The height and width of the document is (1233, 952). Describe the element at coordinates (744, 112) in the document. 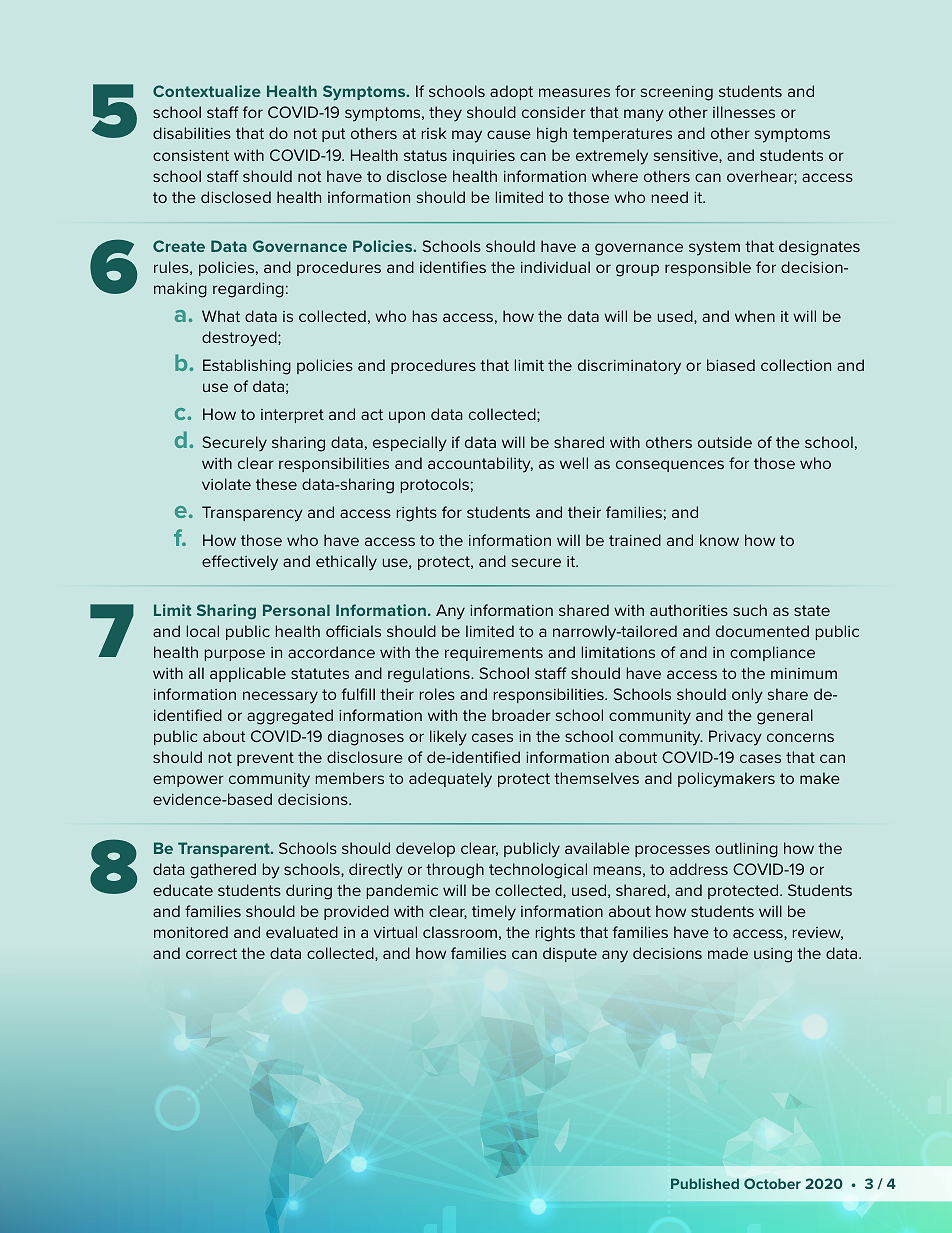

I see `illnesses` at that location.
